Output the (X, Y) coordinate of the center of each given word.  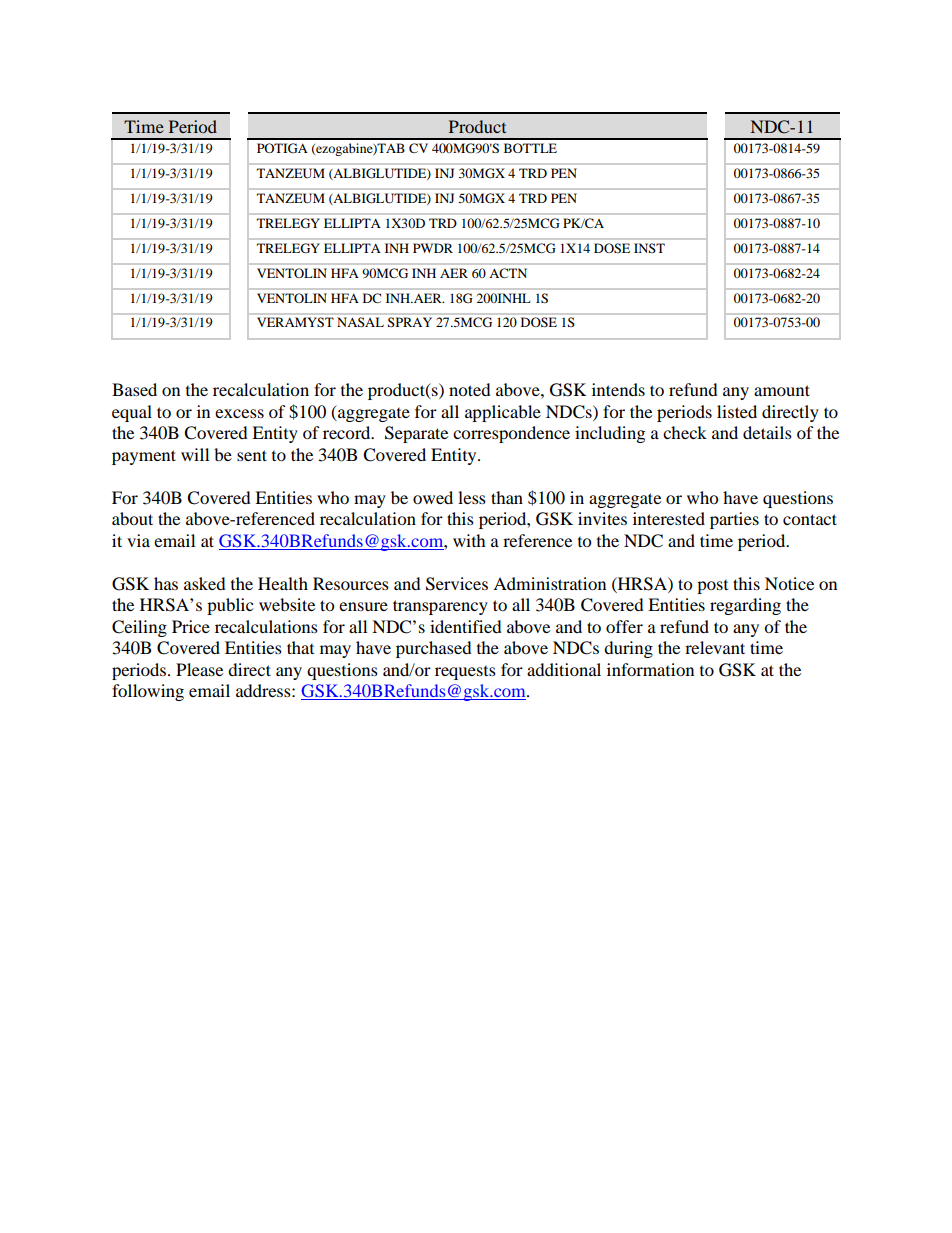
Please (199, 669)
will (195, 454)
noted (470, 389)
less (472, 497)
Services (457, 584)
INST (649, 248)
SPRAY (410, 322)
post (712, 587)
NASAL (360, 322)
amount (782, 390)
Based (134, 389)
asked (205, 583)
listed (737, 411)
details (767, 432)
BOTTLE (530, 148)
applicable (503, 413)
